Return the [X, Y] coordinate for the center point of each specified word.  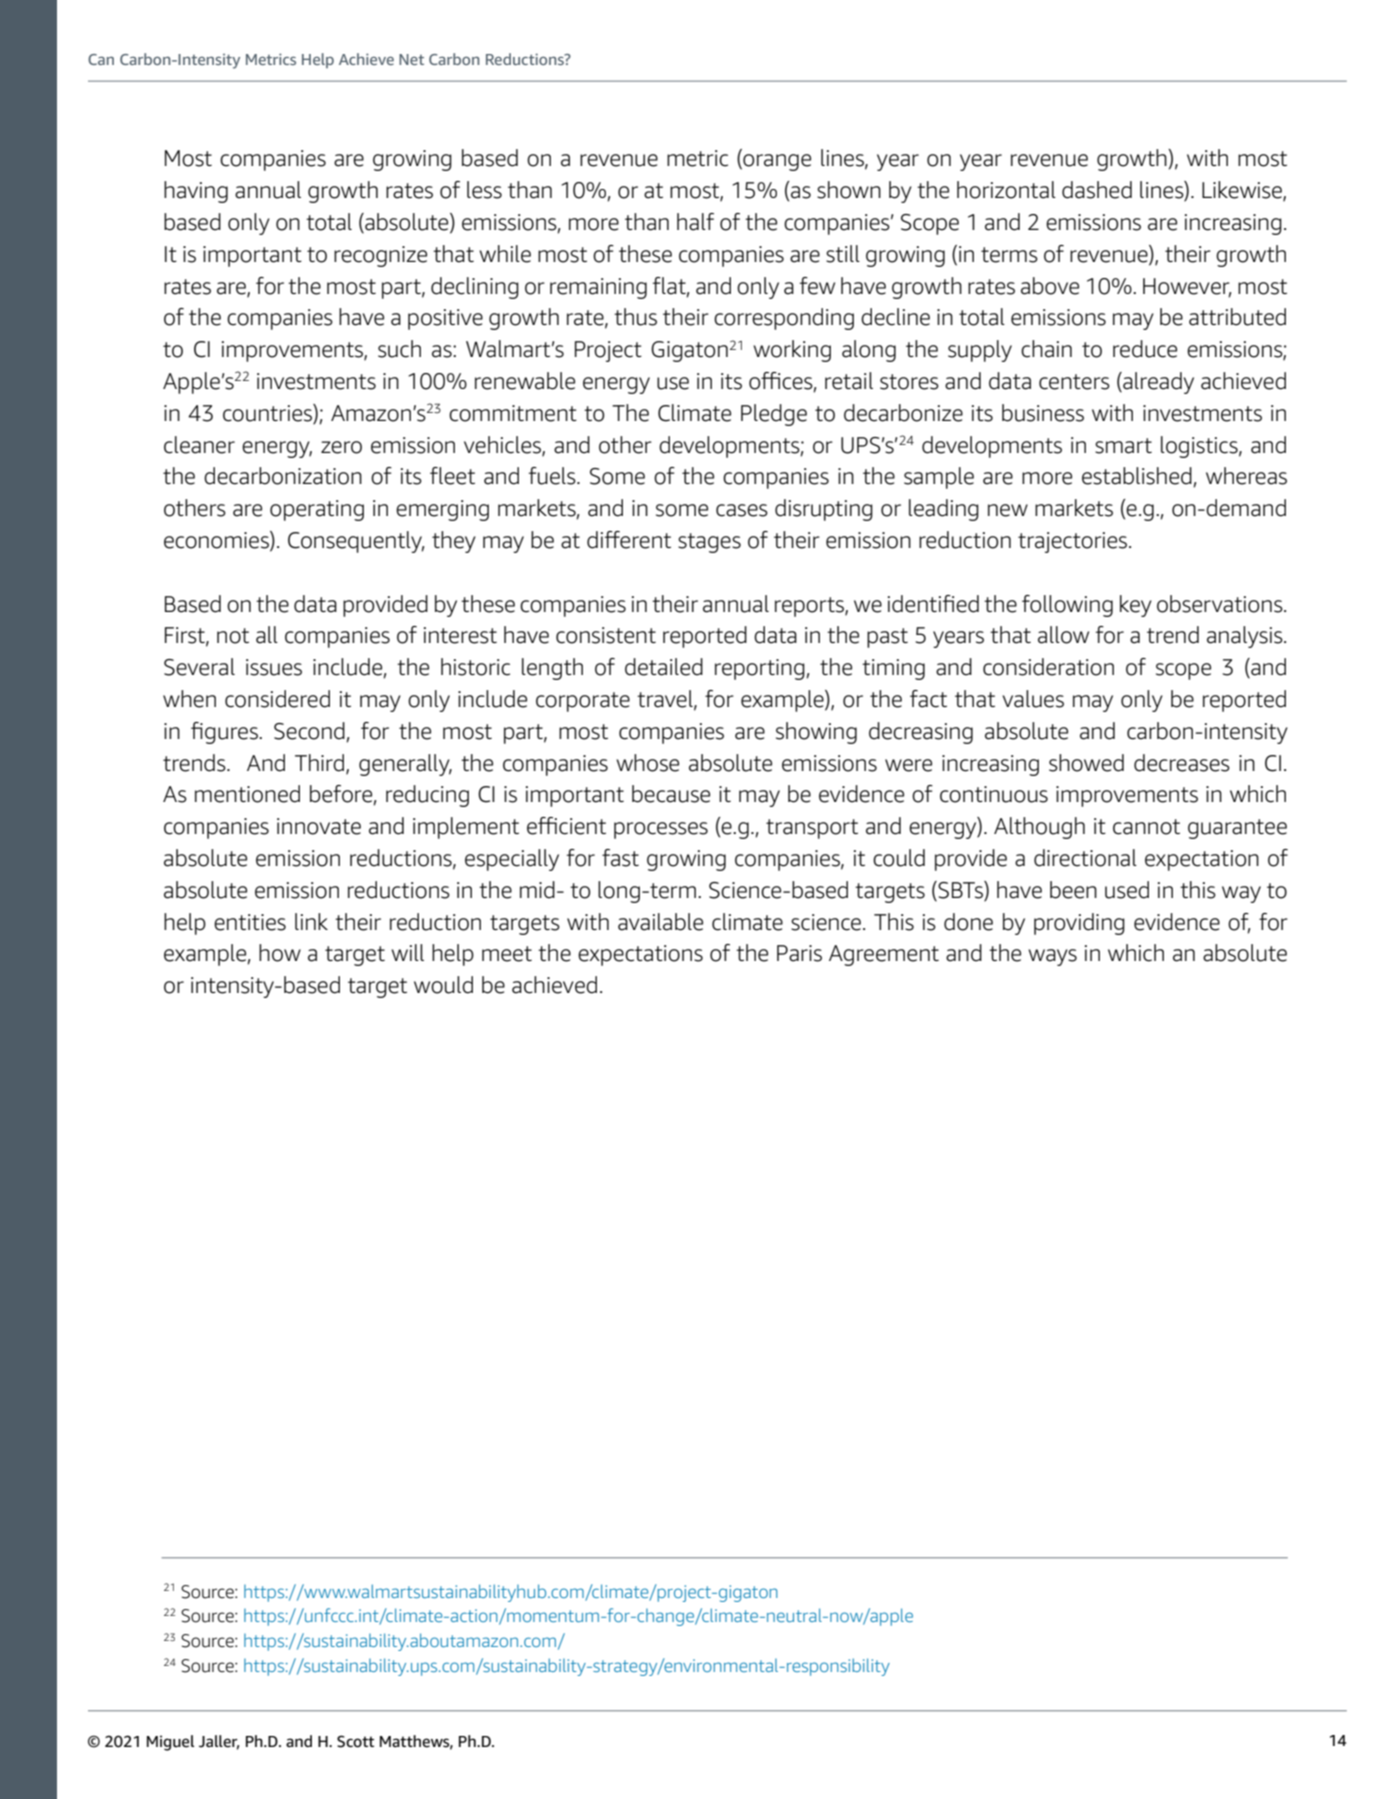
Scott [355, 1741]
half [695, 222]
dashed [1097, 190]
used [1127, 890]
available [660, 922]
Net [411, 59]
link [311, 921]
